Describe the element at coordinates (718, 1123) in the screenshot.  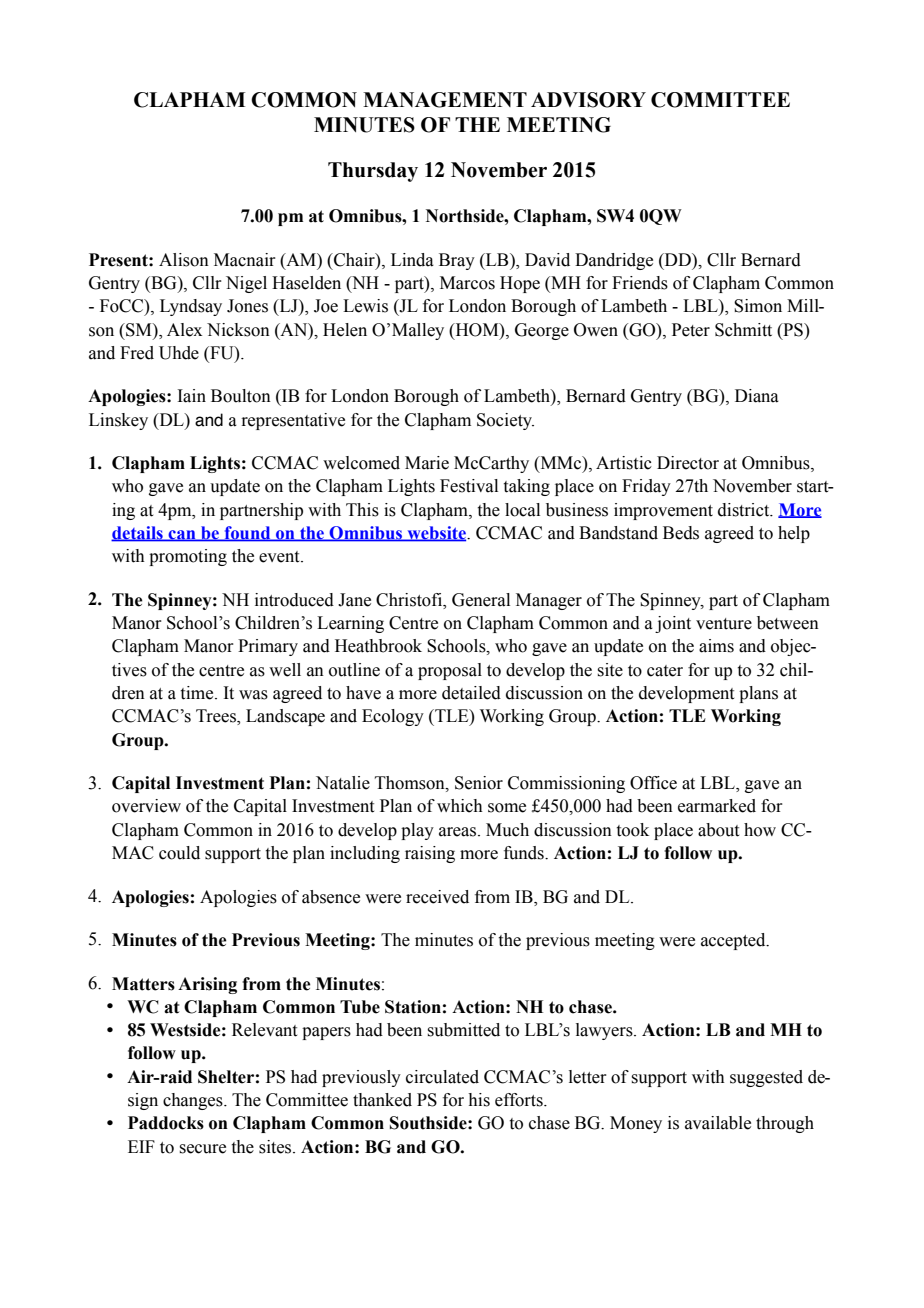
I see `available` at that location.
